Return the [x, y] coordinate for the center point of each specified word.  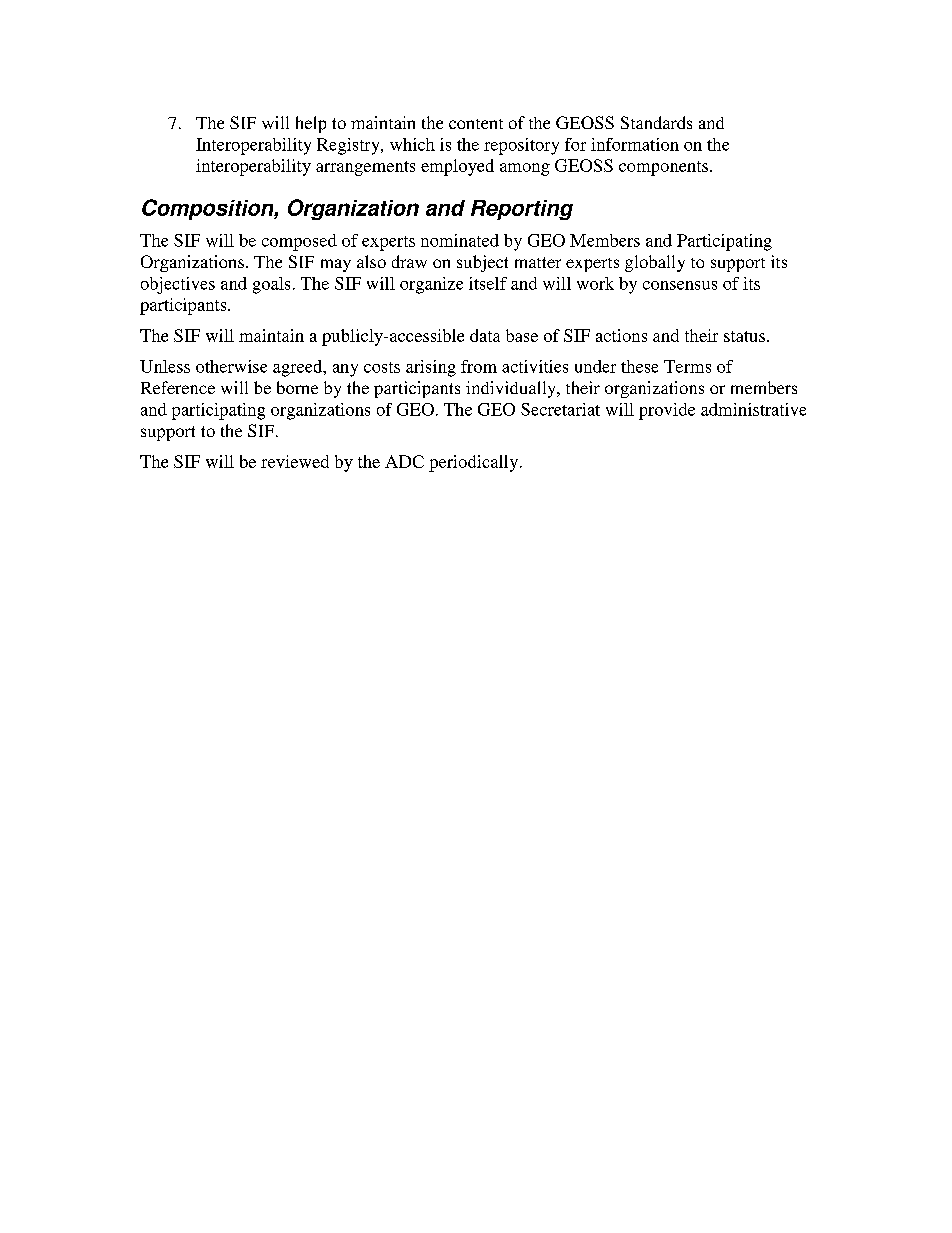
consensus [680, 285]
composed [299, 242]
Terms [687, 366]
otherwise [231, 366]
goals [271, 285]
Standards [656, 122]
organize [431, 285]
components [663, 168]
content [476, 124]
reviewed [295, 461]
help [311, 124]
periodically [475, 463]
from [479, 366]
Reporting [522, 210]
